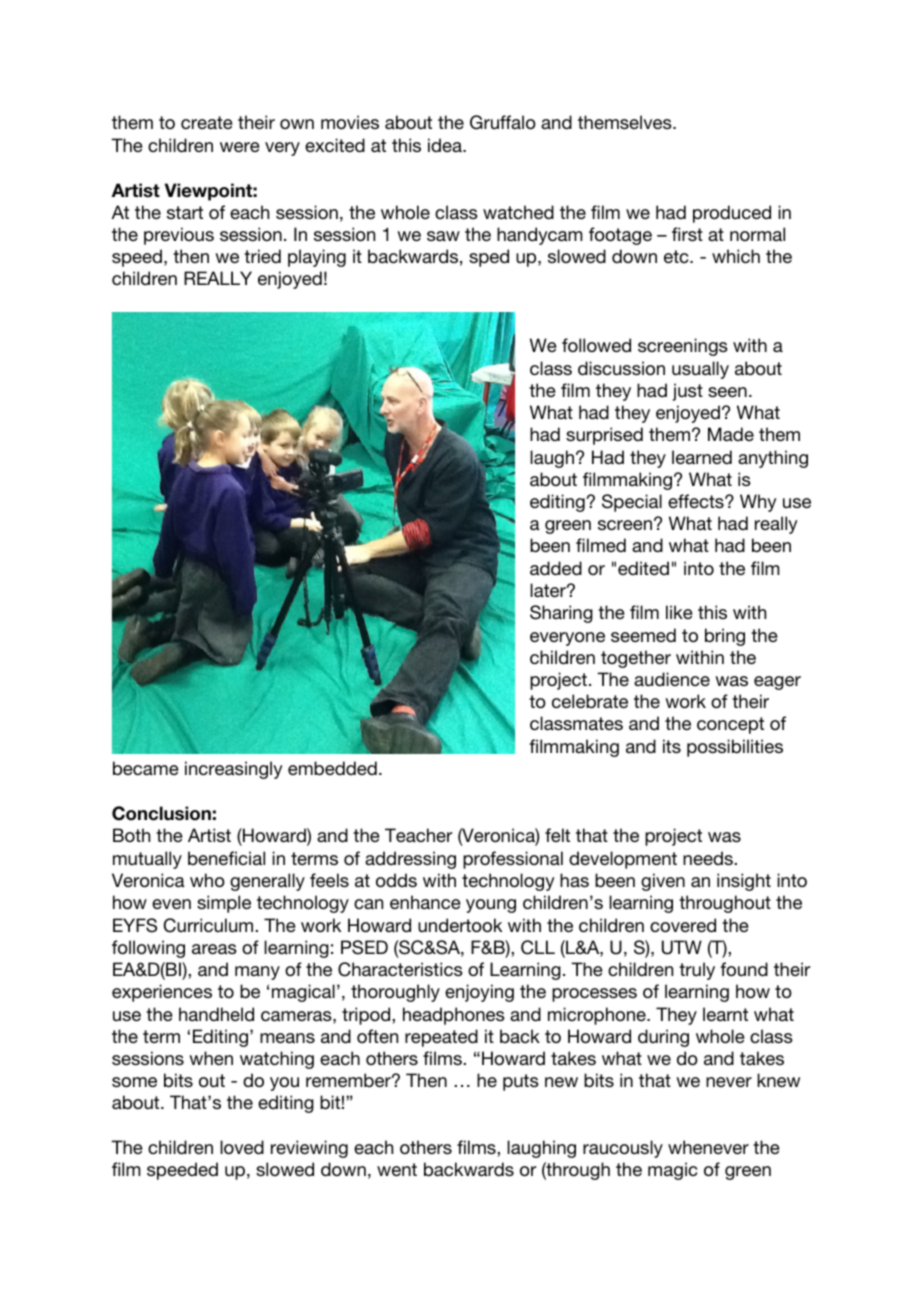 The height and width of the screenshot is (1308, 924). Describe the element at coordinates (735, 748) in the screenshot. I see `possibilities` at that location.
